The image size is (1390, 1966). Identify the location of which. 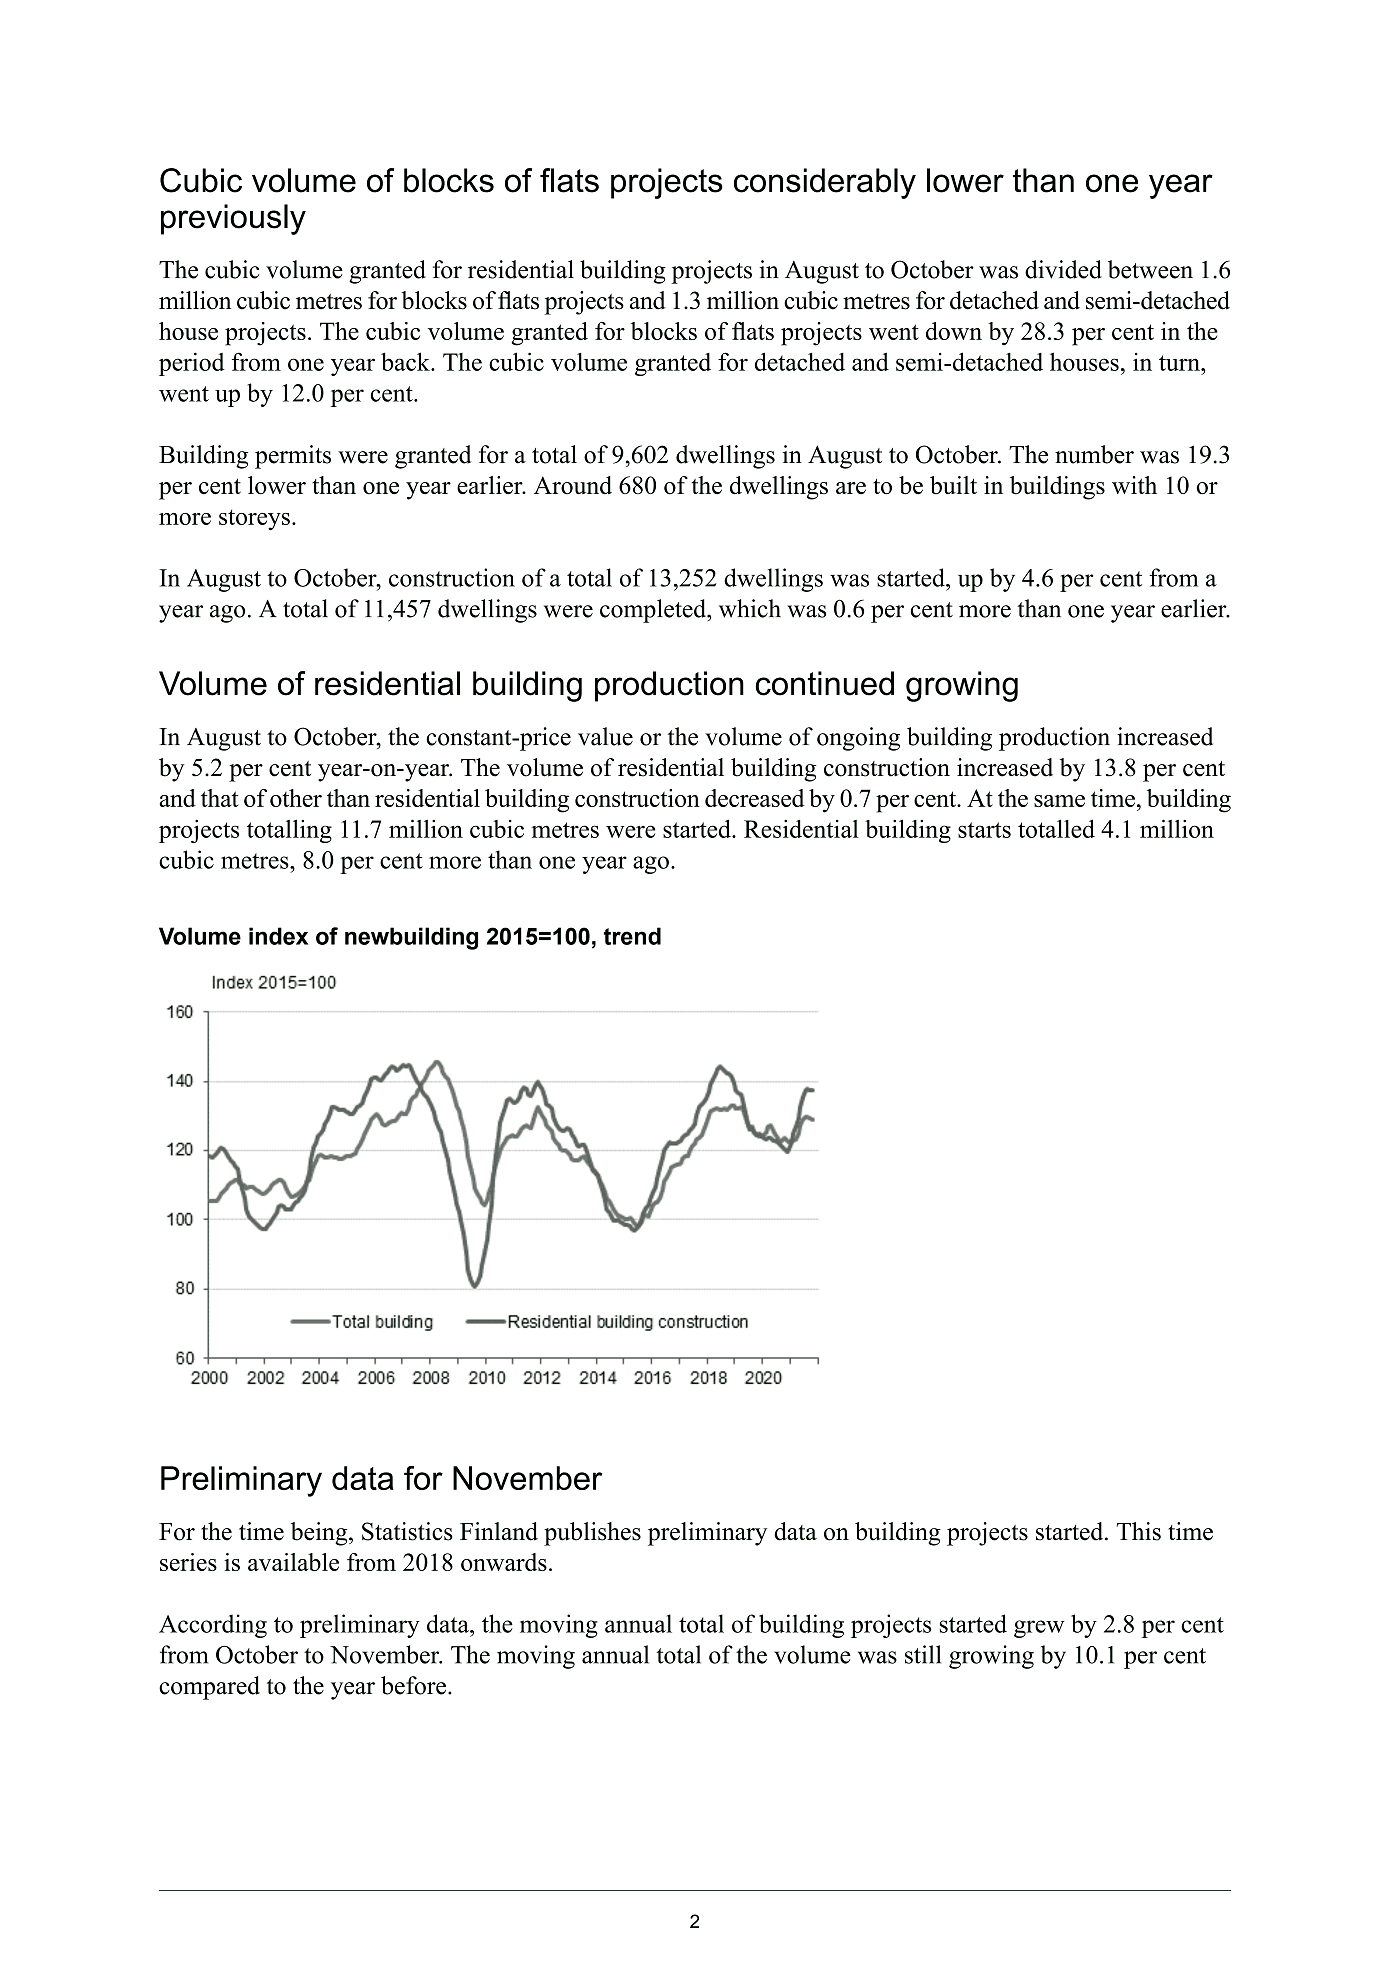
(750, 608).
